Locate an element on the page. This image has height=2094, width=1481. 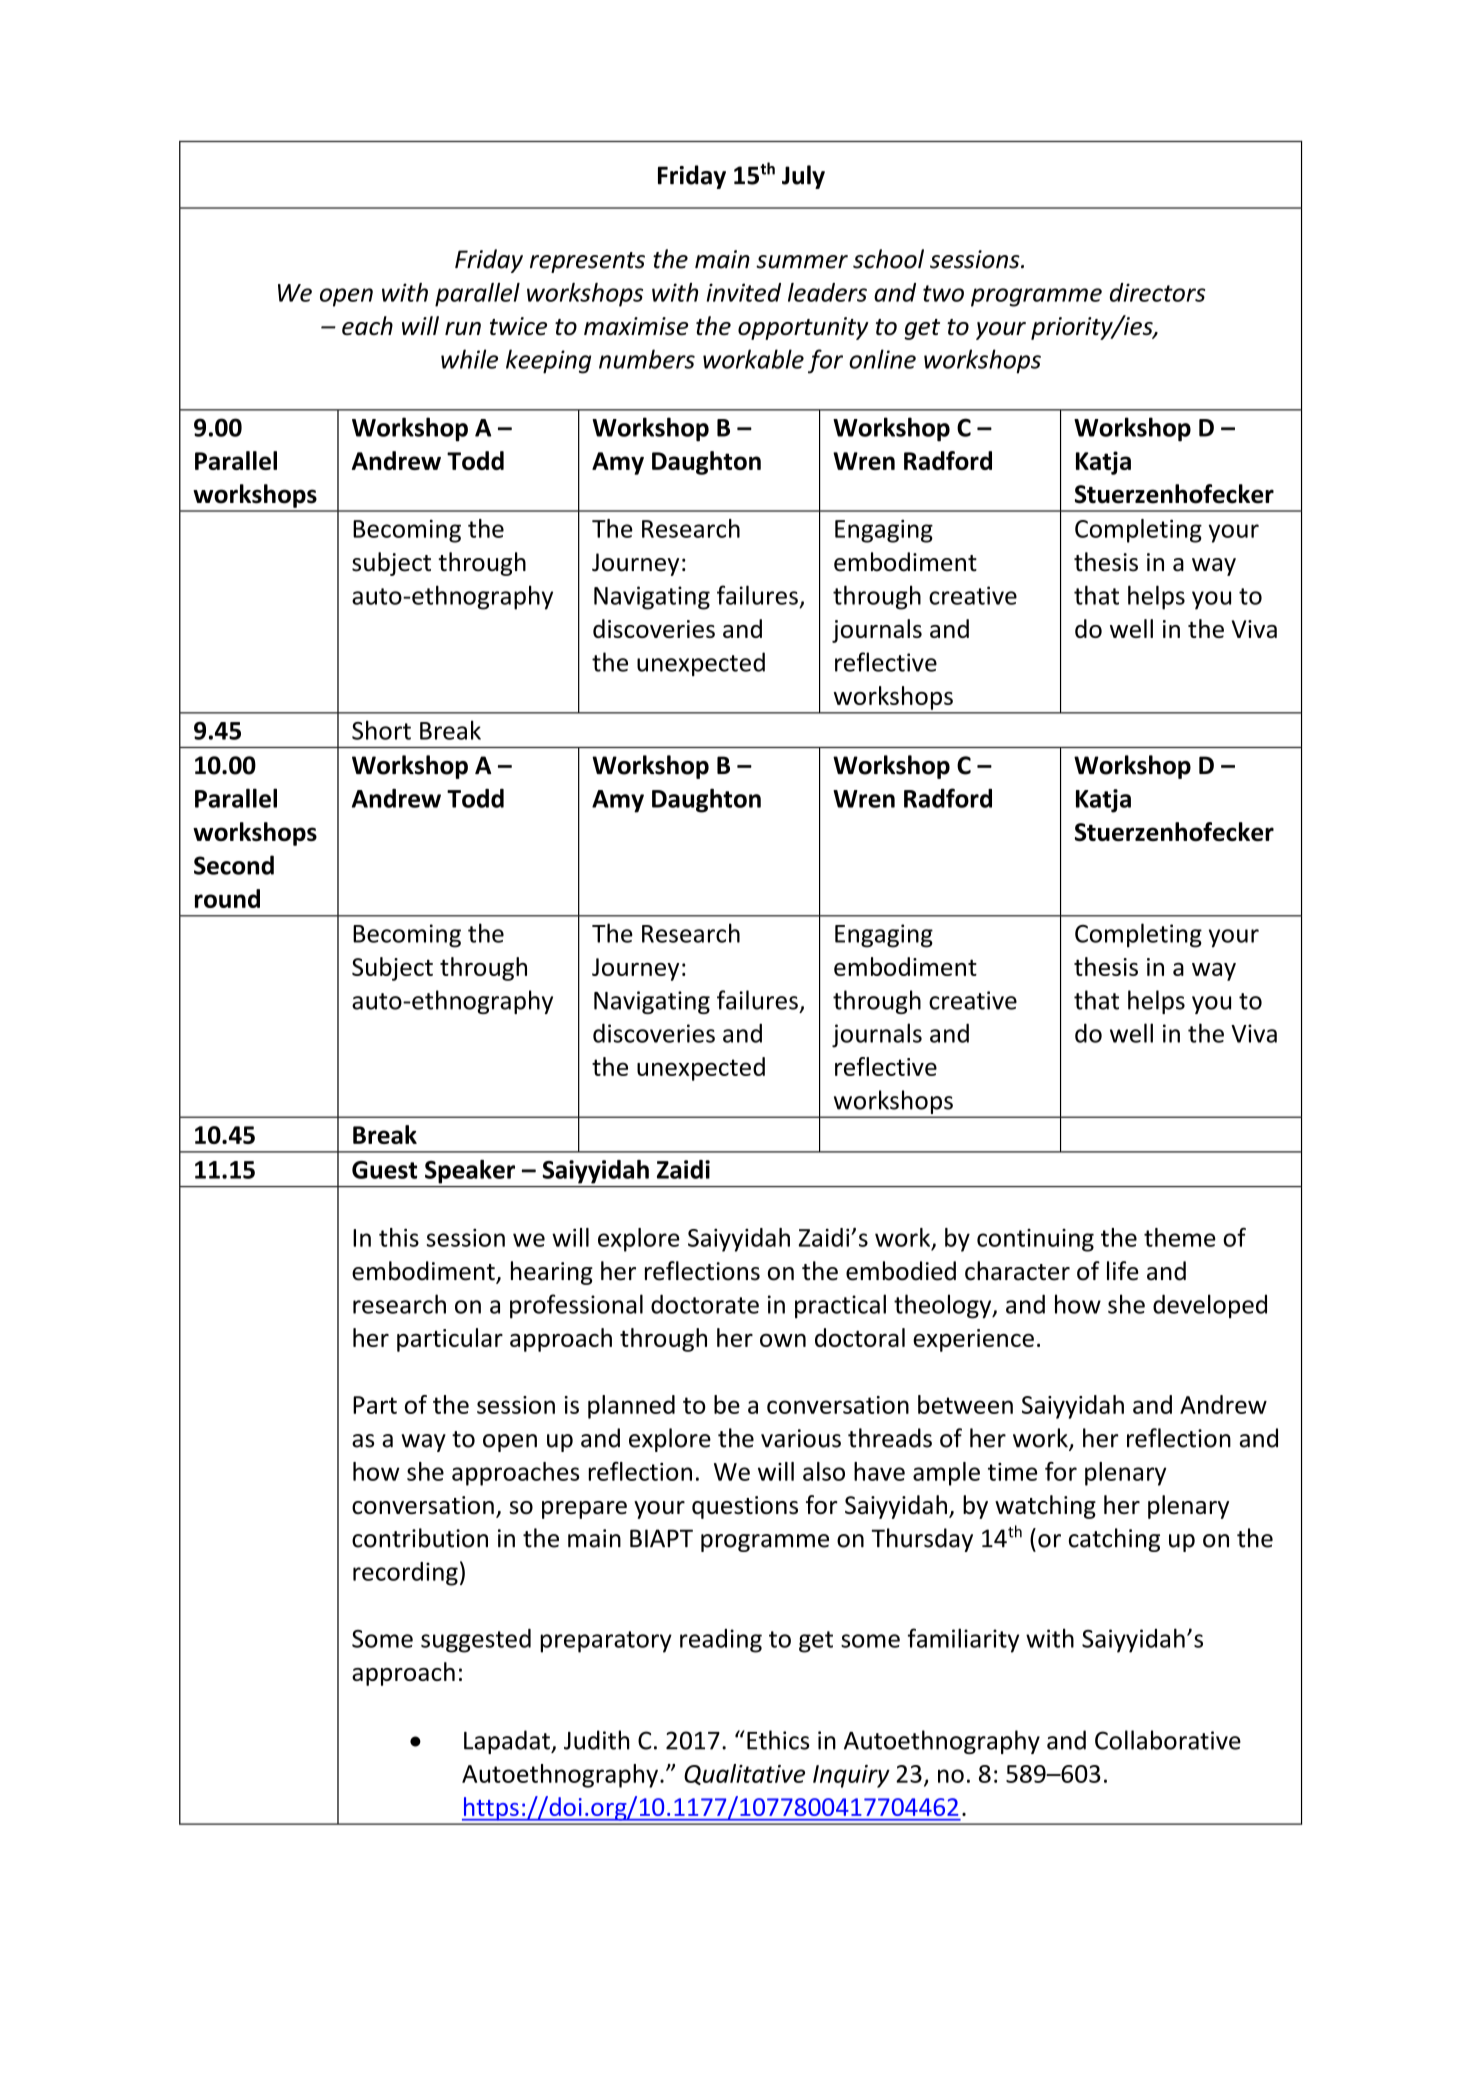
invited is located at coordinates (744, 292).
